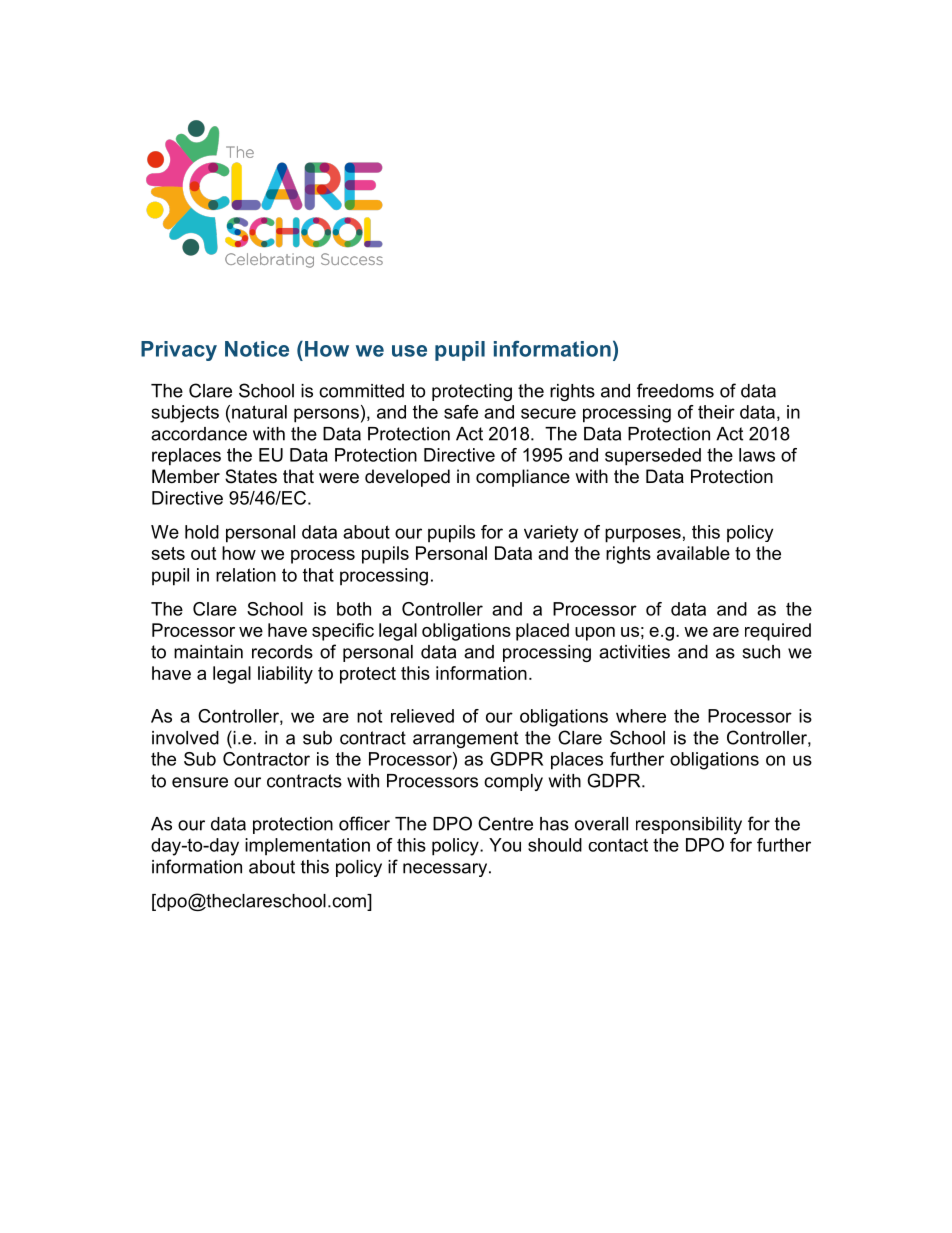 This screenshot has height=1233, width=952. What do you see at coordinates (409, 351) in the screenshot?
I see `use` at bounding box center [409, 351].
